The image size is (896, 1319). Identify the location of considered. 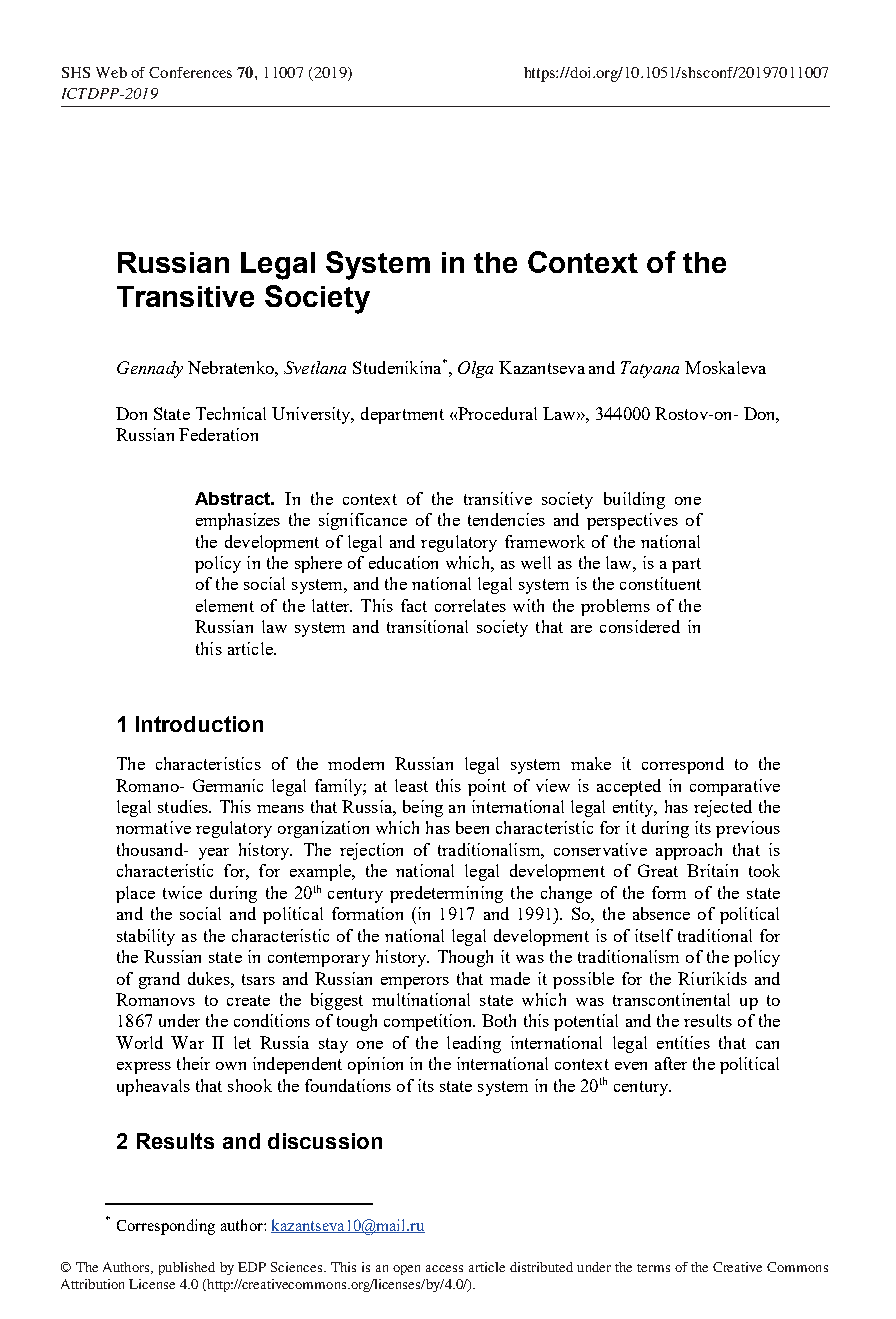
(640, 626).
